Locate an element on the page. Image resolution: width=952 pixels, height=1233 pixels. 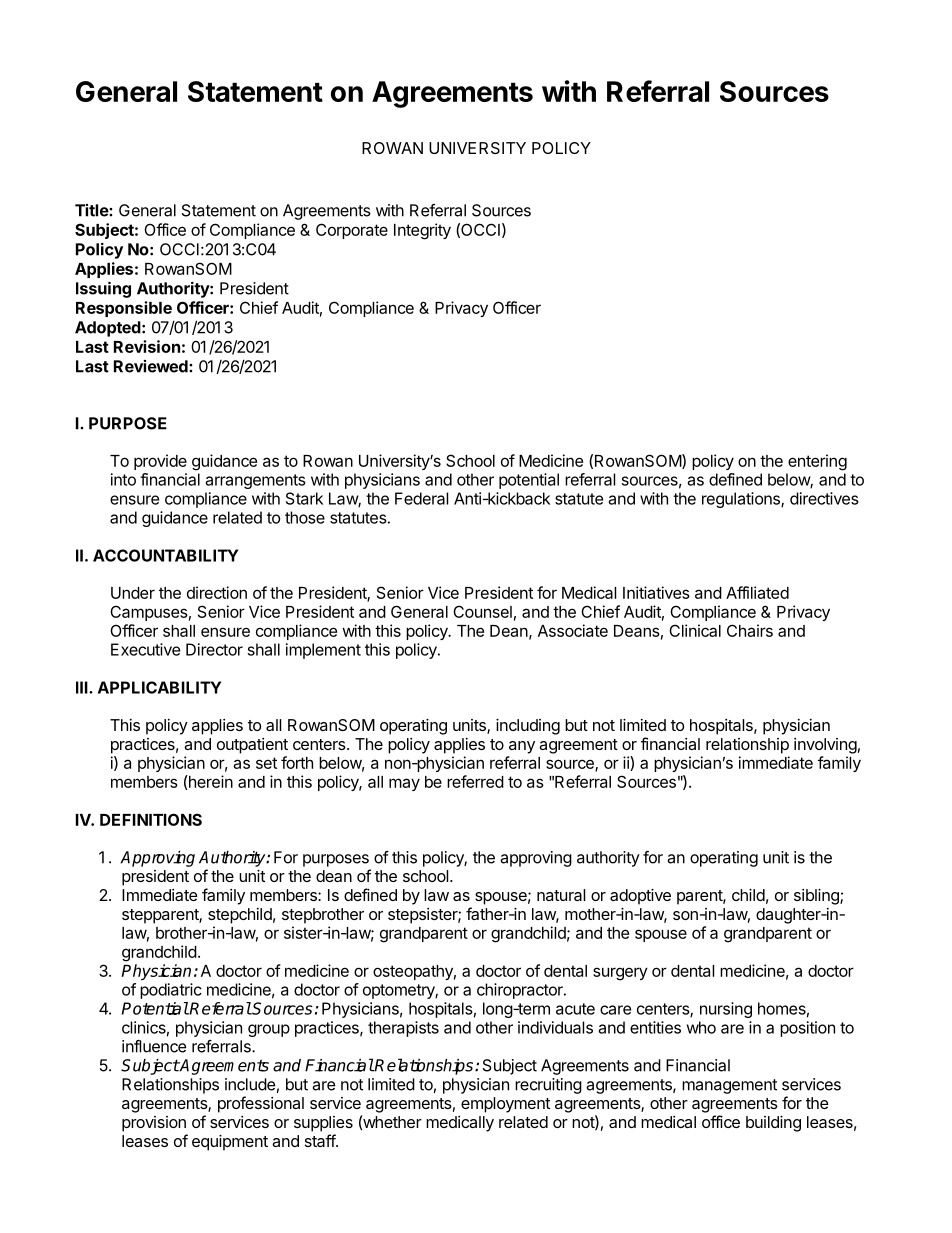
Integrity is located at coordinates (422, 231).
